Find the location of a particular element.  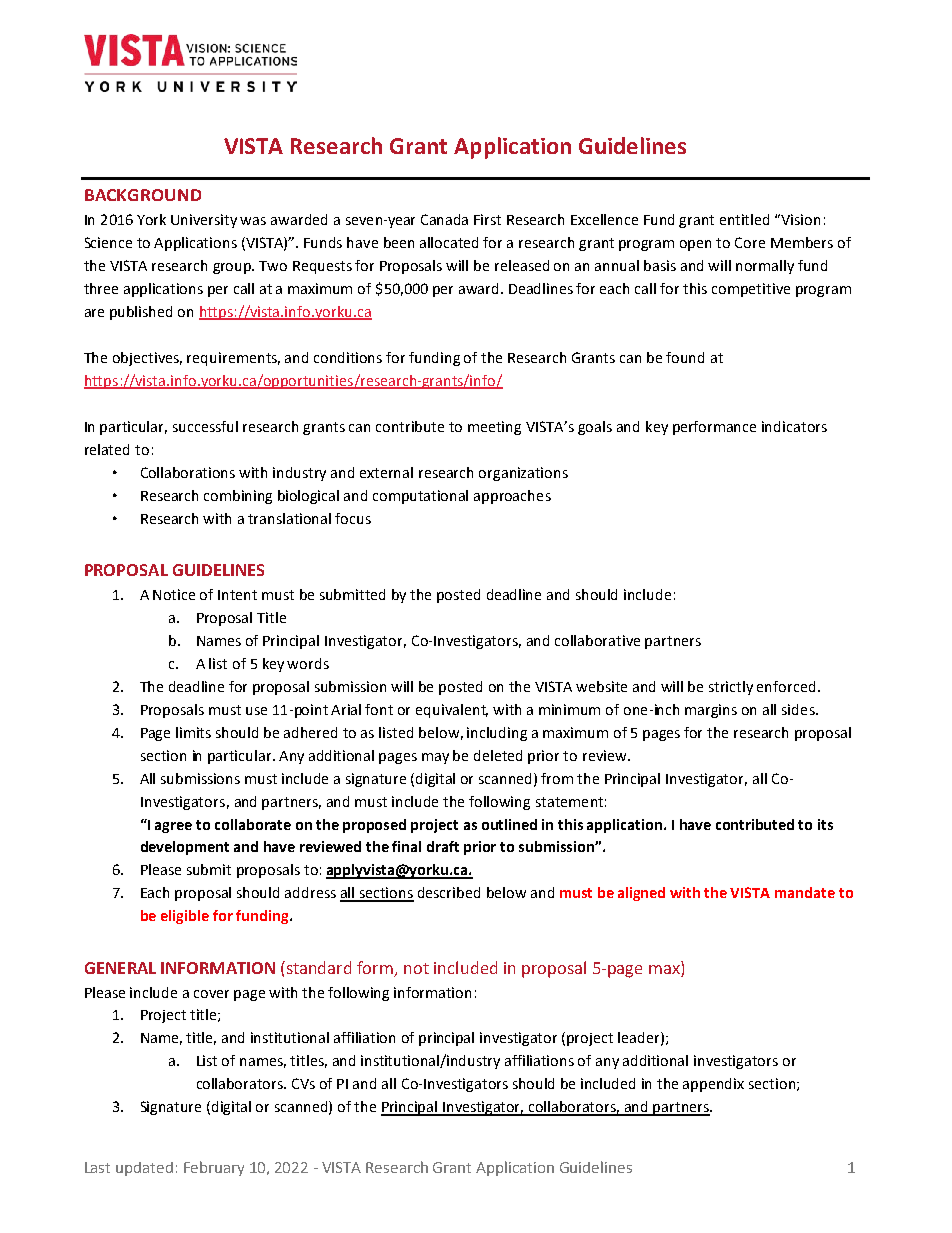

open is located at coordinates (695, 245).
